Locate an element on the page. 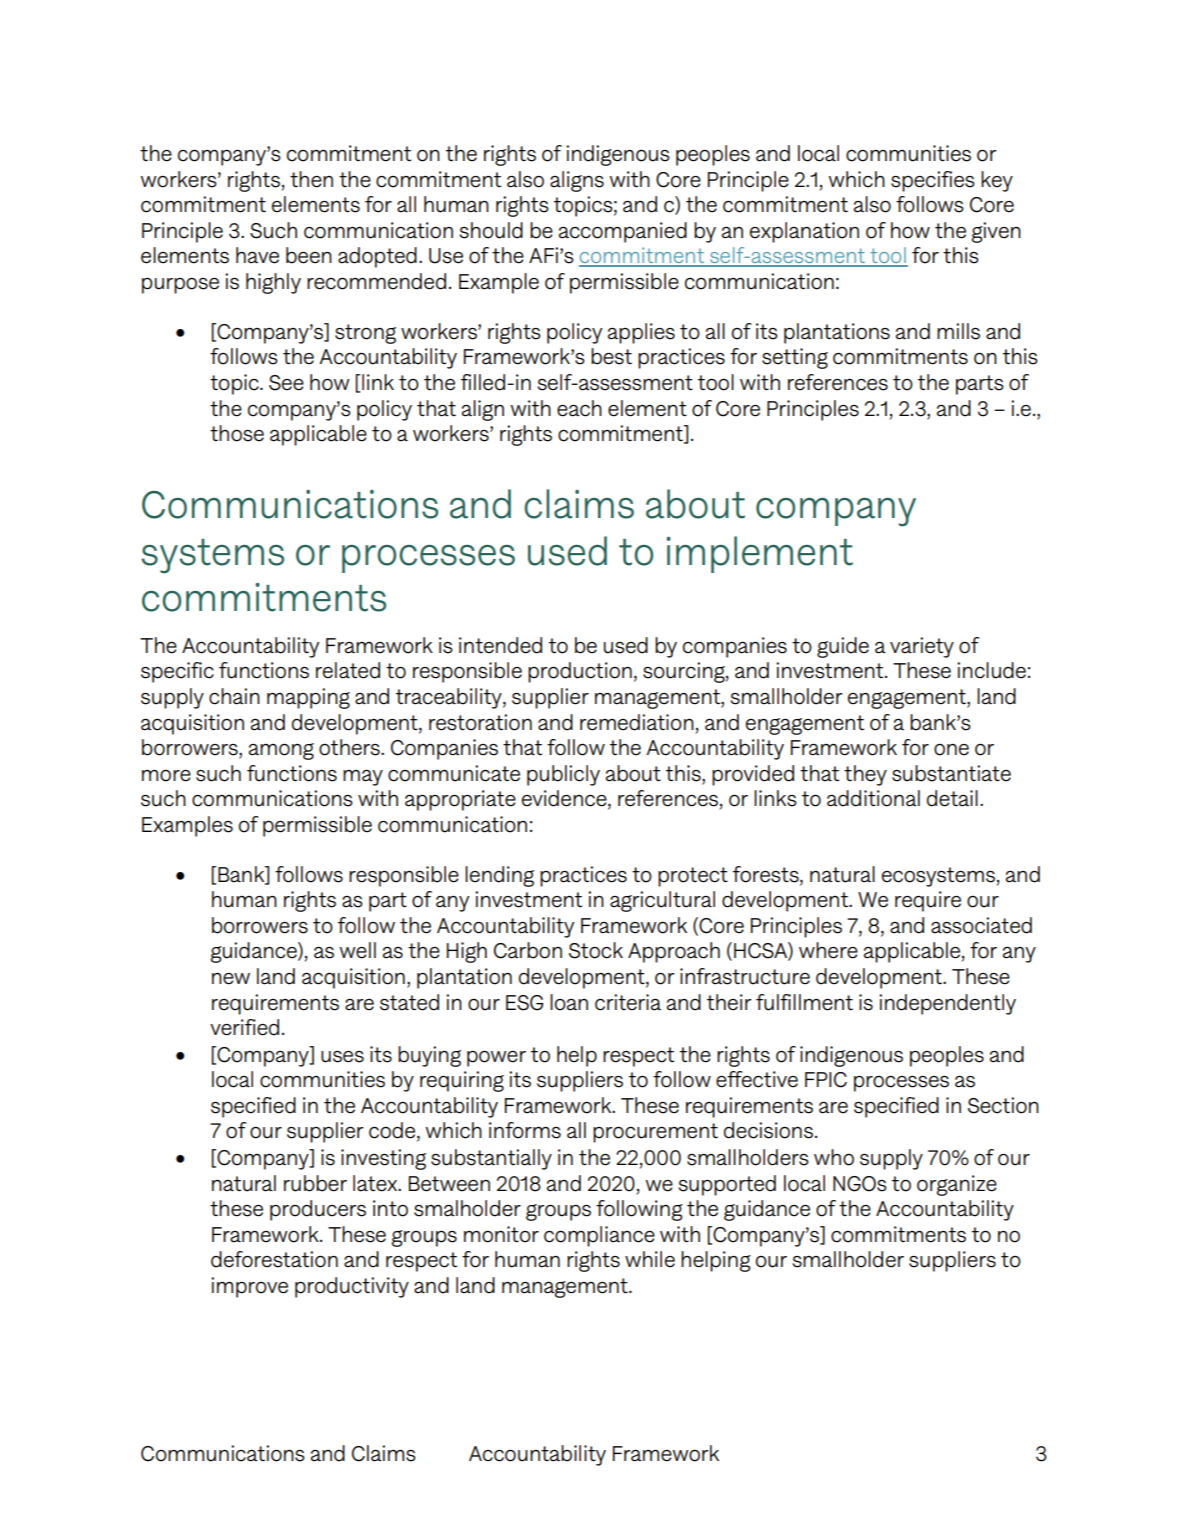  those is located at coordinates (237, 433).
